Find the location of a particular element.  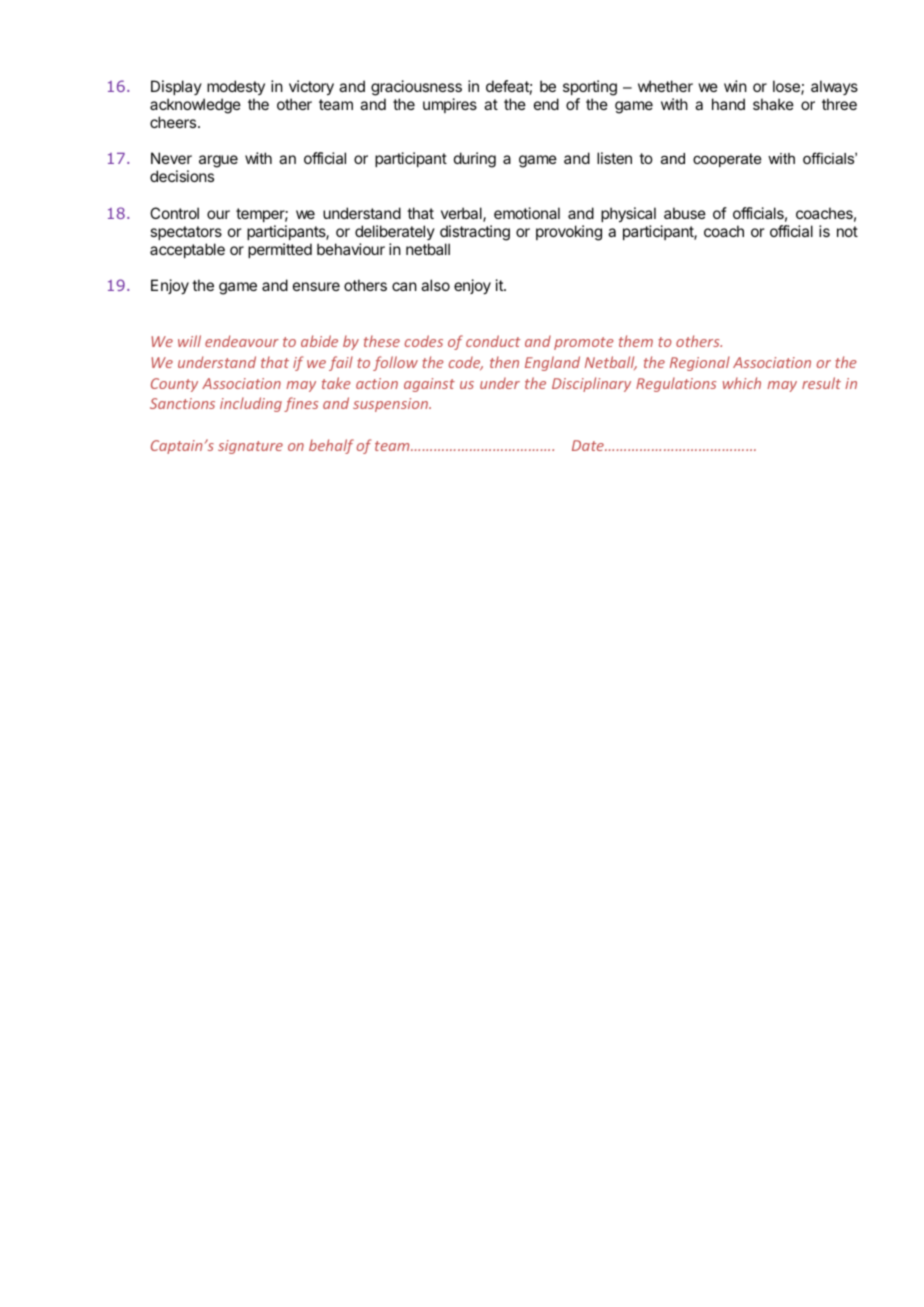

spectators is located at coordinates (186, 233).
